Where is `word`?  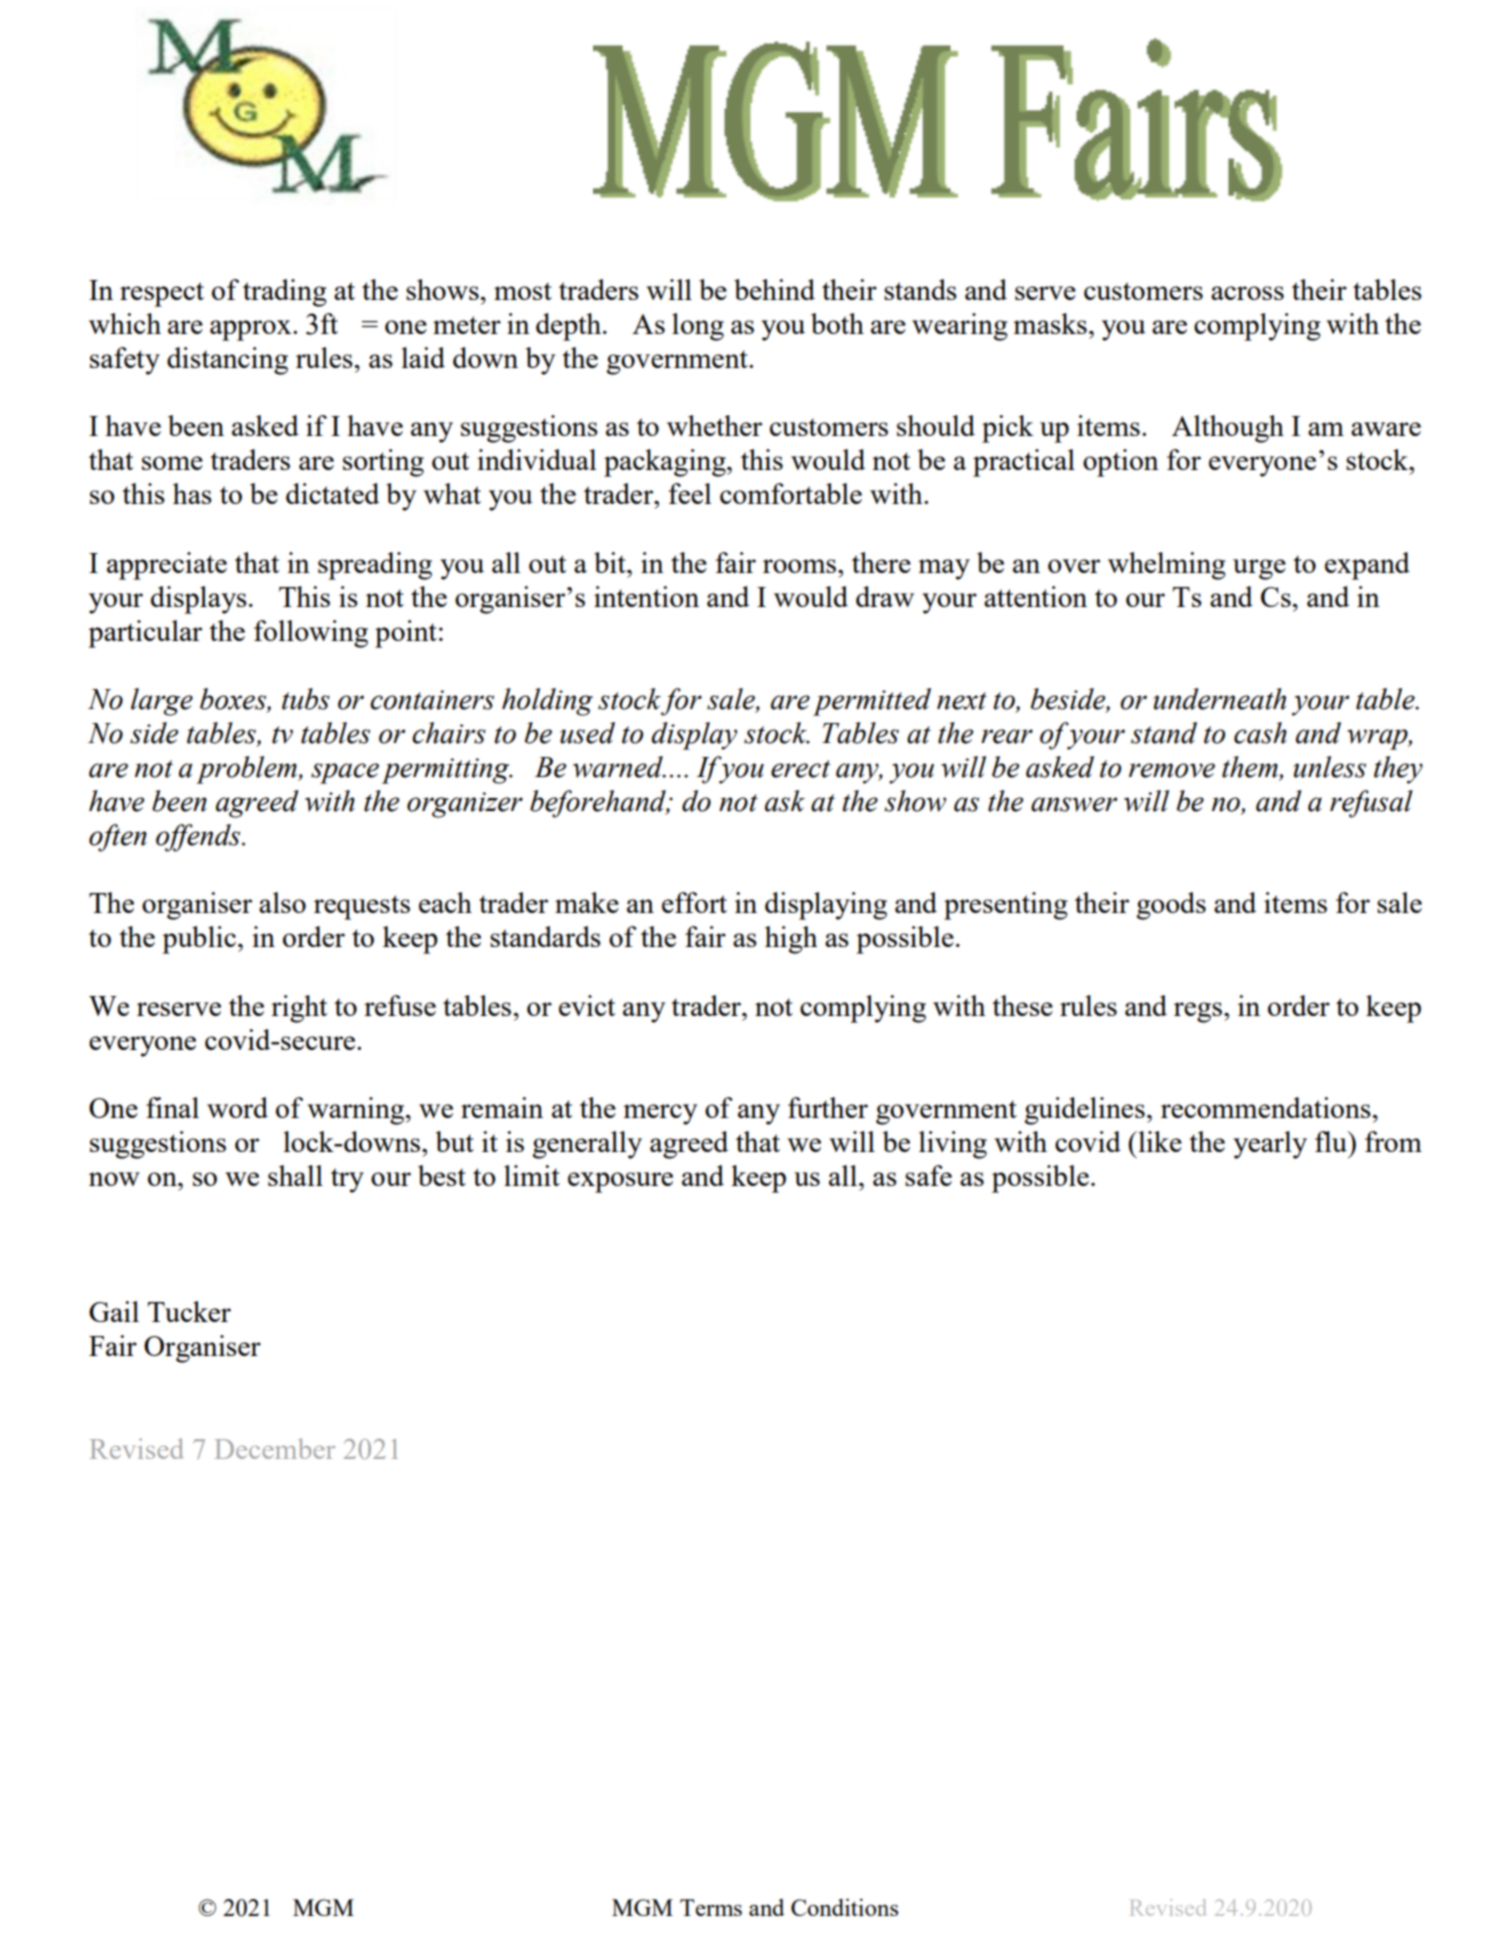 word is located at coordinates (237, 1107).
